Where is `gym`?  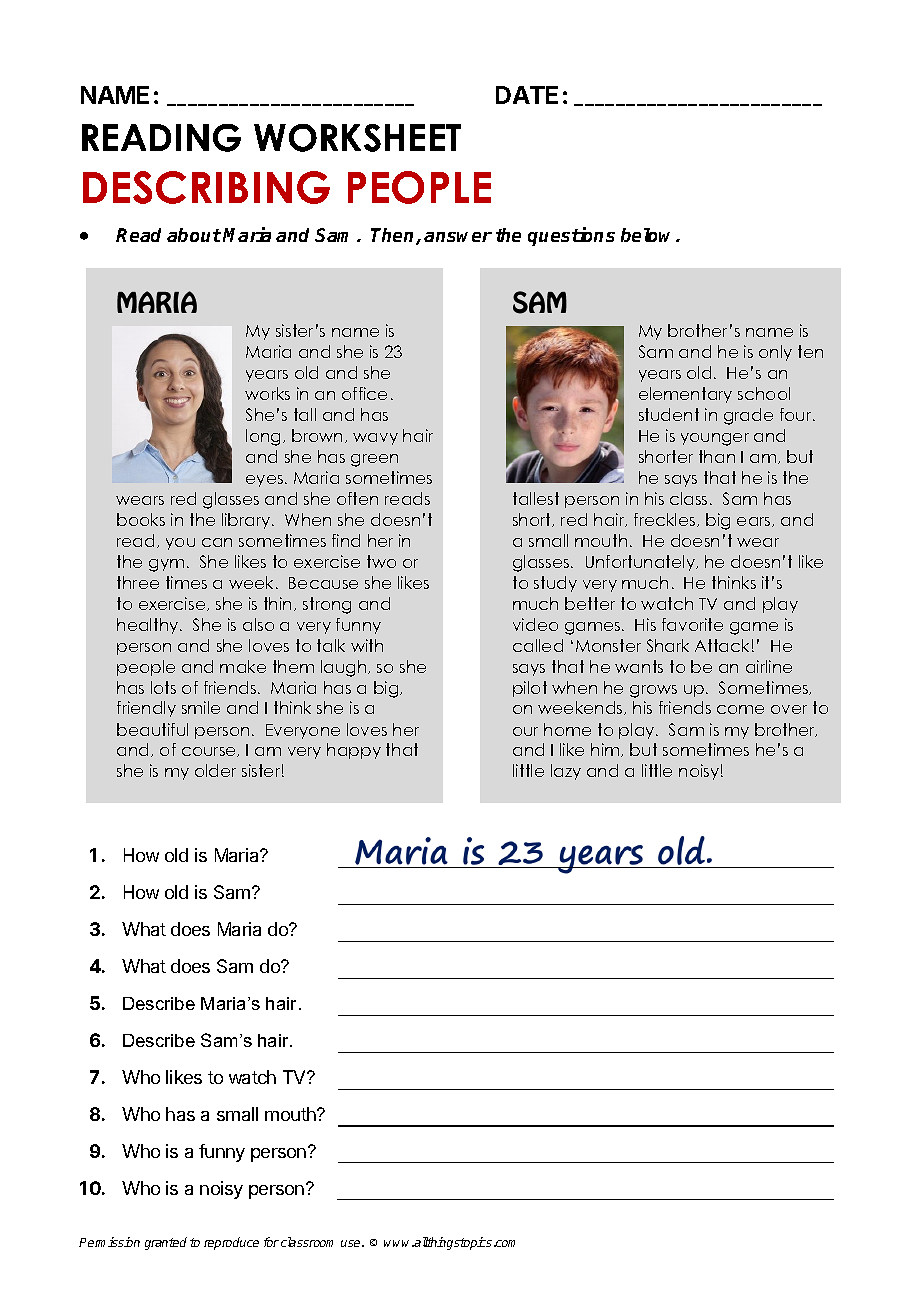
gym is located at coordinates (166, 565).
